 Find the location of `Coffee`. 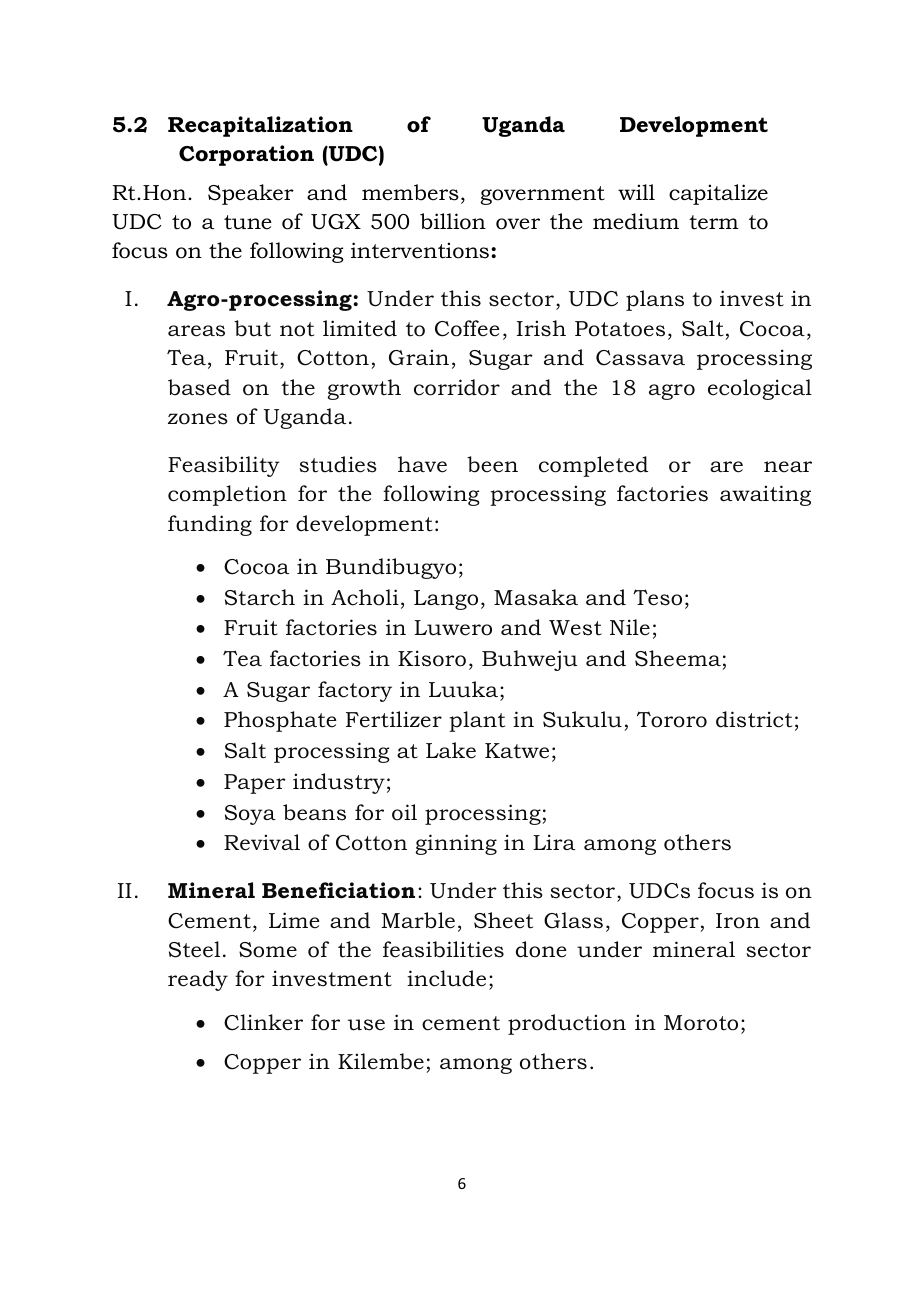

Coffee is located at coordinates (467, 328).
